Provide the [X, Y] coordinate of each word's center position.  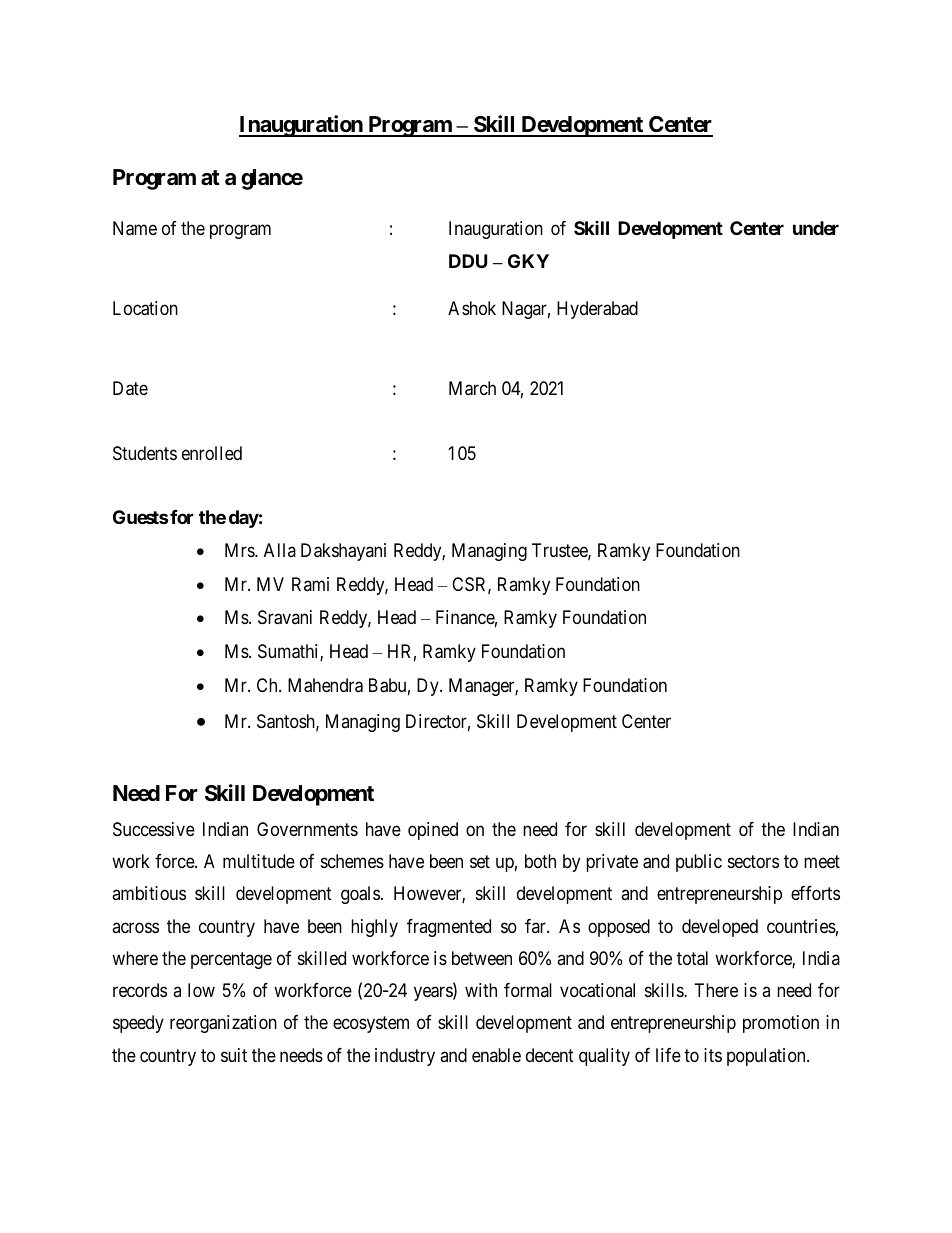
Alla [280, 550]
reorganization [223, 1024]
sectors [753, 861]
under [816, 228]
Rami [310, 584]
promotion [781, 1024]
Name [135, 228]
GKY [528, 261]
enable [496, 1055]
